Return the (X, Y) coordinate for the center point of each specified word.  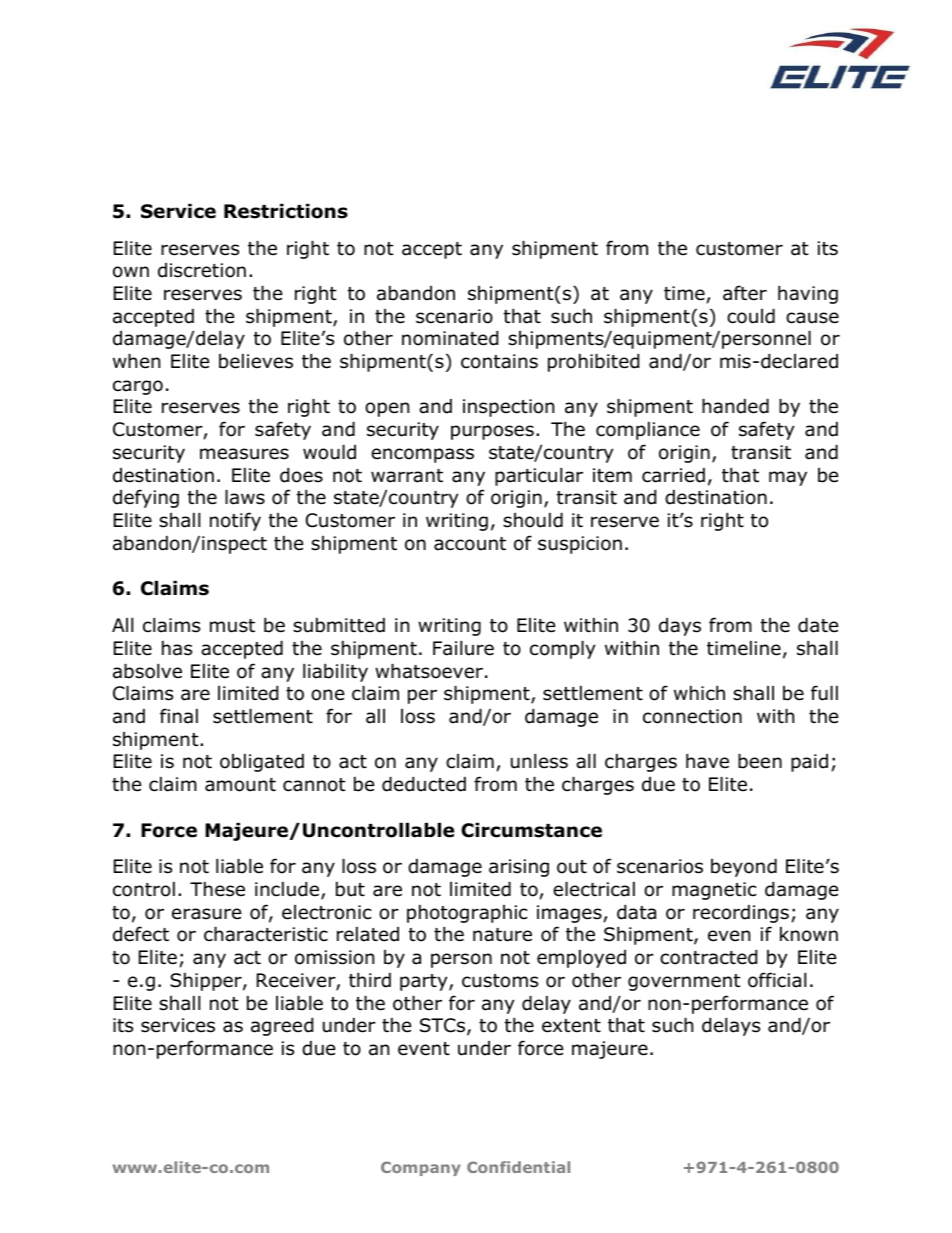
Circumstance (531, 830)
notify (235, 521)
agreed (282, 1027)
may (788, 478)
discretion (202, 270)
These (217, 889)
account (470, 544)
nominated (450, 338)
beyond (744, 868)
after (745, 293)
